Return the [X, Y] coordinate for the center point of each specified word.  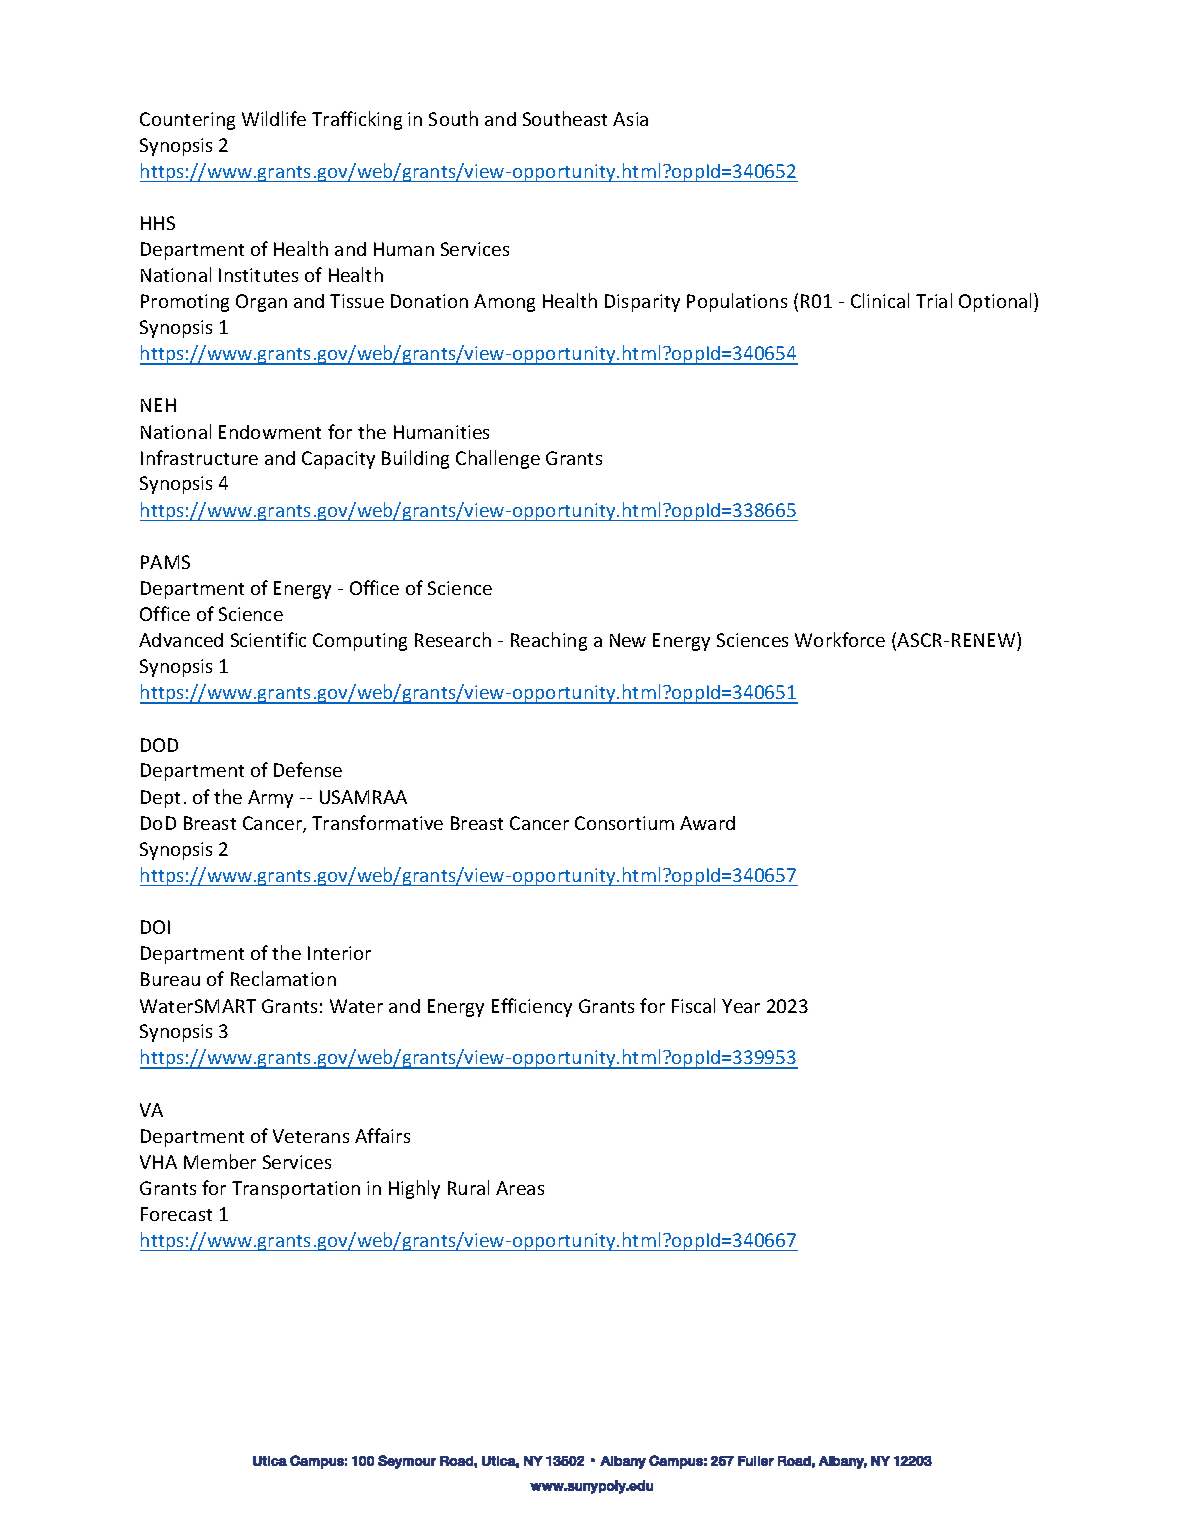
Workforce [840, 639]
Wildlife [274, 118]
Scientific [268, 639]
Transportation [296, 1190]
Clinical [880, 300]
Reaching [549, 641]
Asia [630, 119]
